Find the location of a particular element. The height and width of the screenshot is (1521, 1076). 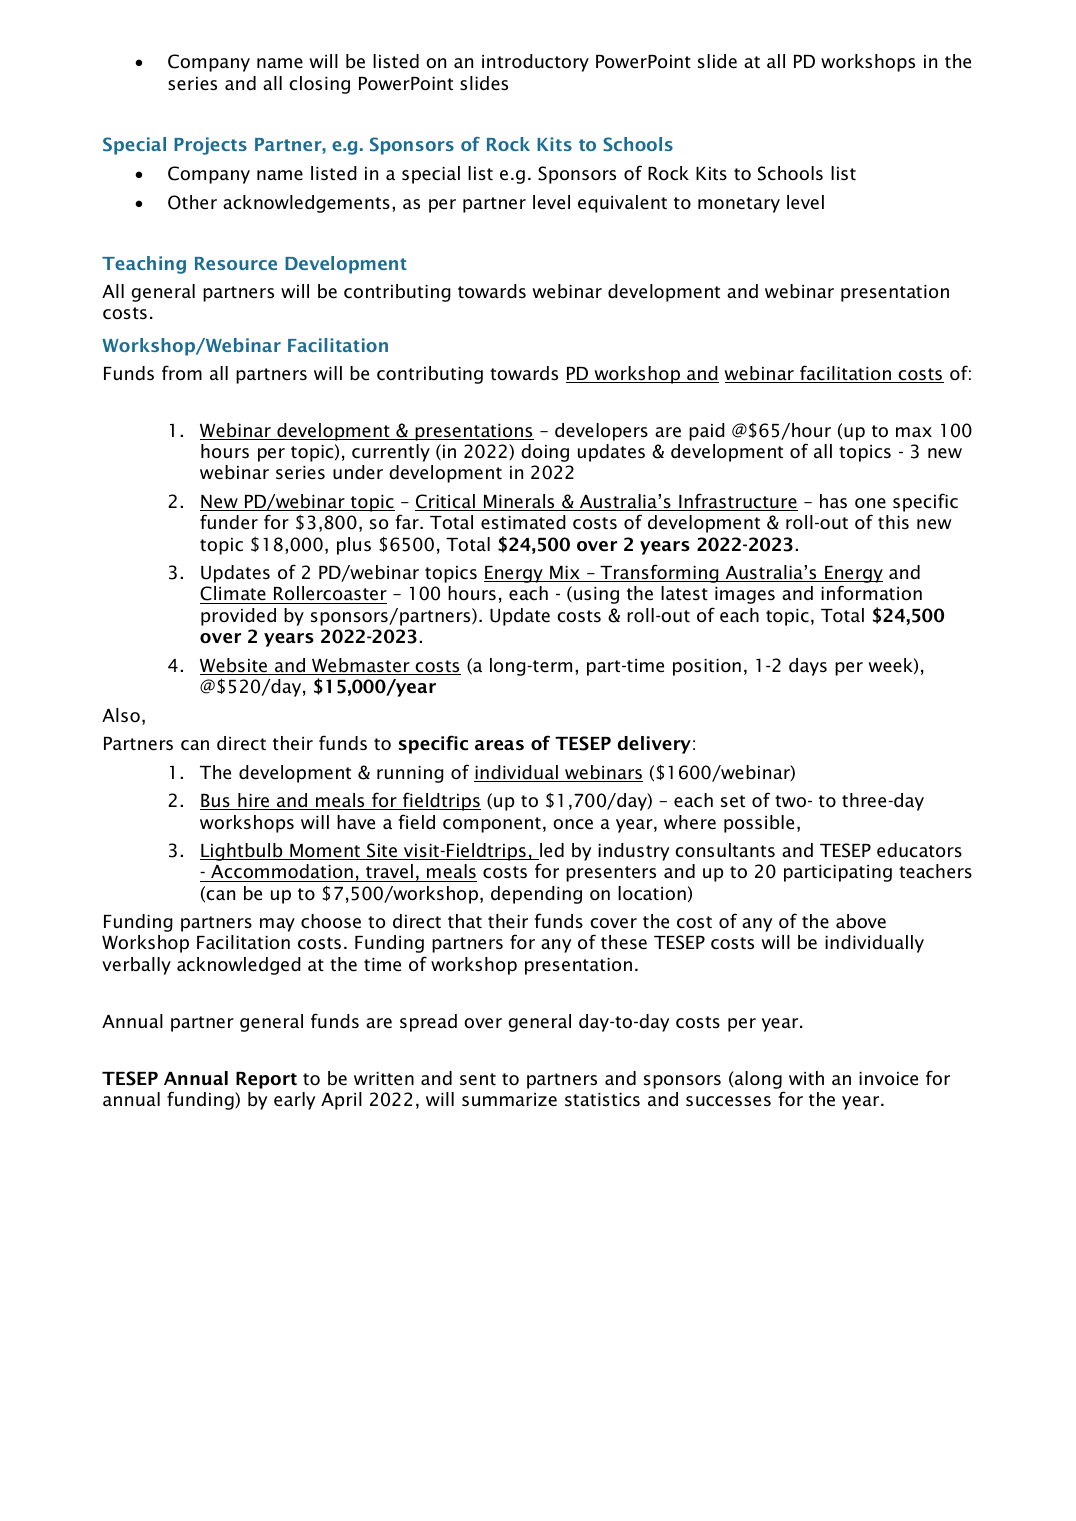

monetary is located at coordinates (739, 205).
